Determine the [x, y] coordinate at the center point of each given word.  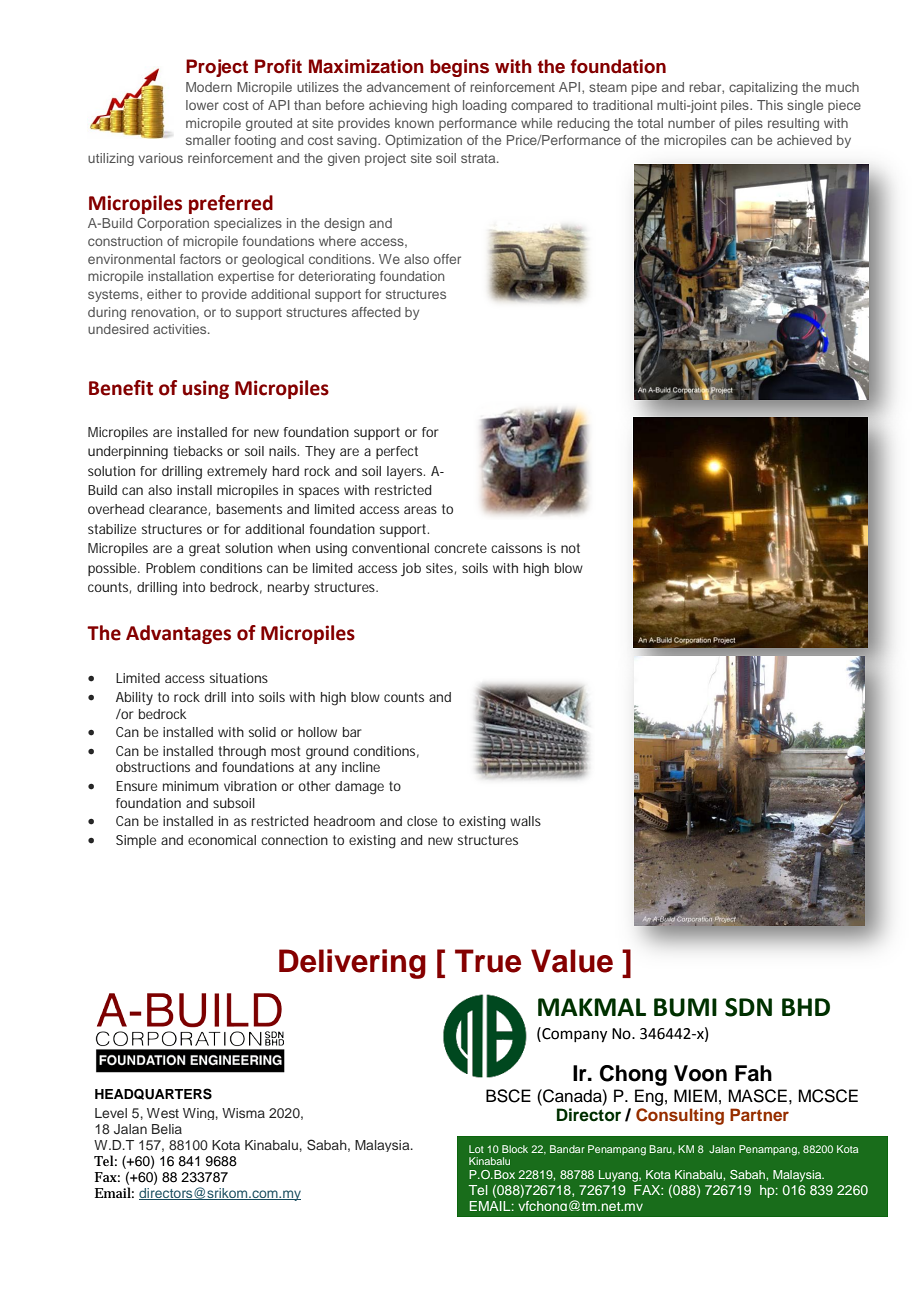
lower [202, 105]
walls [525, 821]
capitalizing [763, 88]
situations [239, 678]
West [163, 1113]
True [488, 961]
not [570, 548]
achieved [804, 140]
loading [485, 106]
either [164, 294]
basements [249, 509]
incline [361, 767]
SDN [748, 1007]
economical [222, 840]
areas [420, 510]
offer [447, 259]
